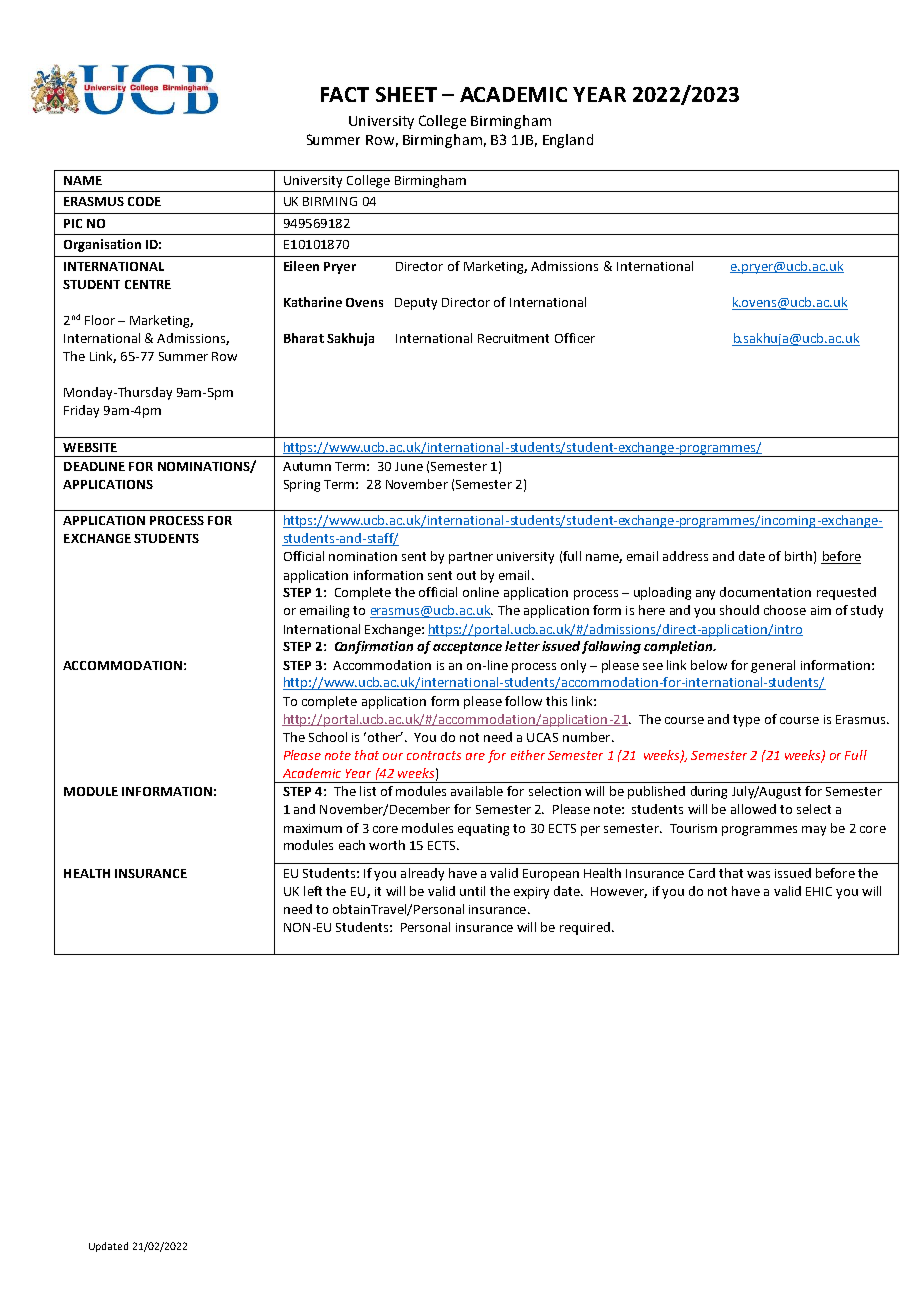  What do you see at coordinates (144, 201) in the screenshot?
I see `CODE` at bounding box center [144, 201].
